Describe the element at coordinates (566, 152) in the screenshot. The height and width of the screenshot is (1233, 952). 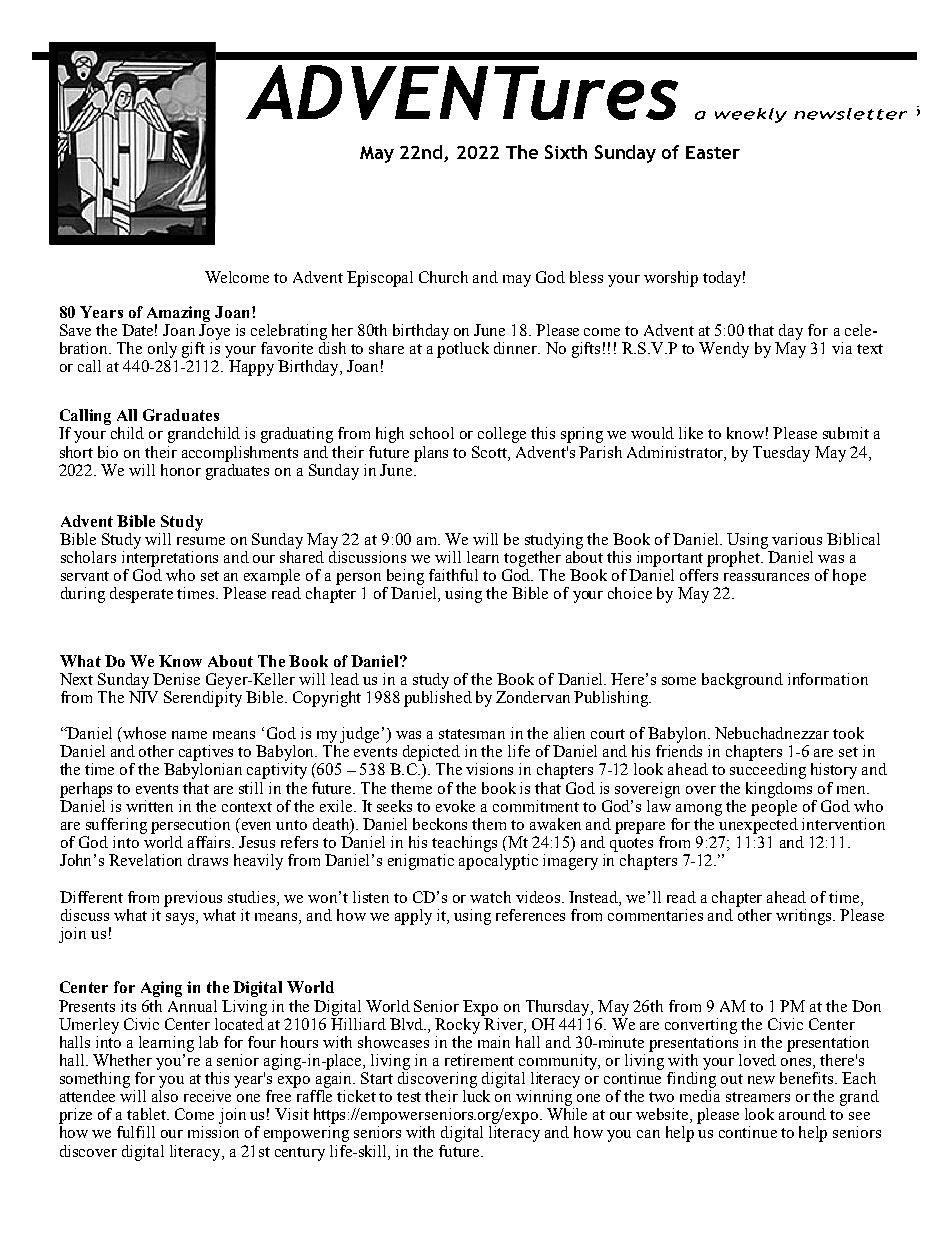
I see `Sixth` at that location.
